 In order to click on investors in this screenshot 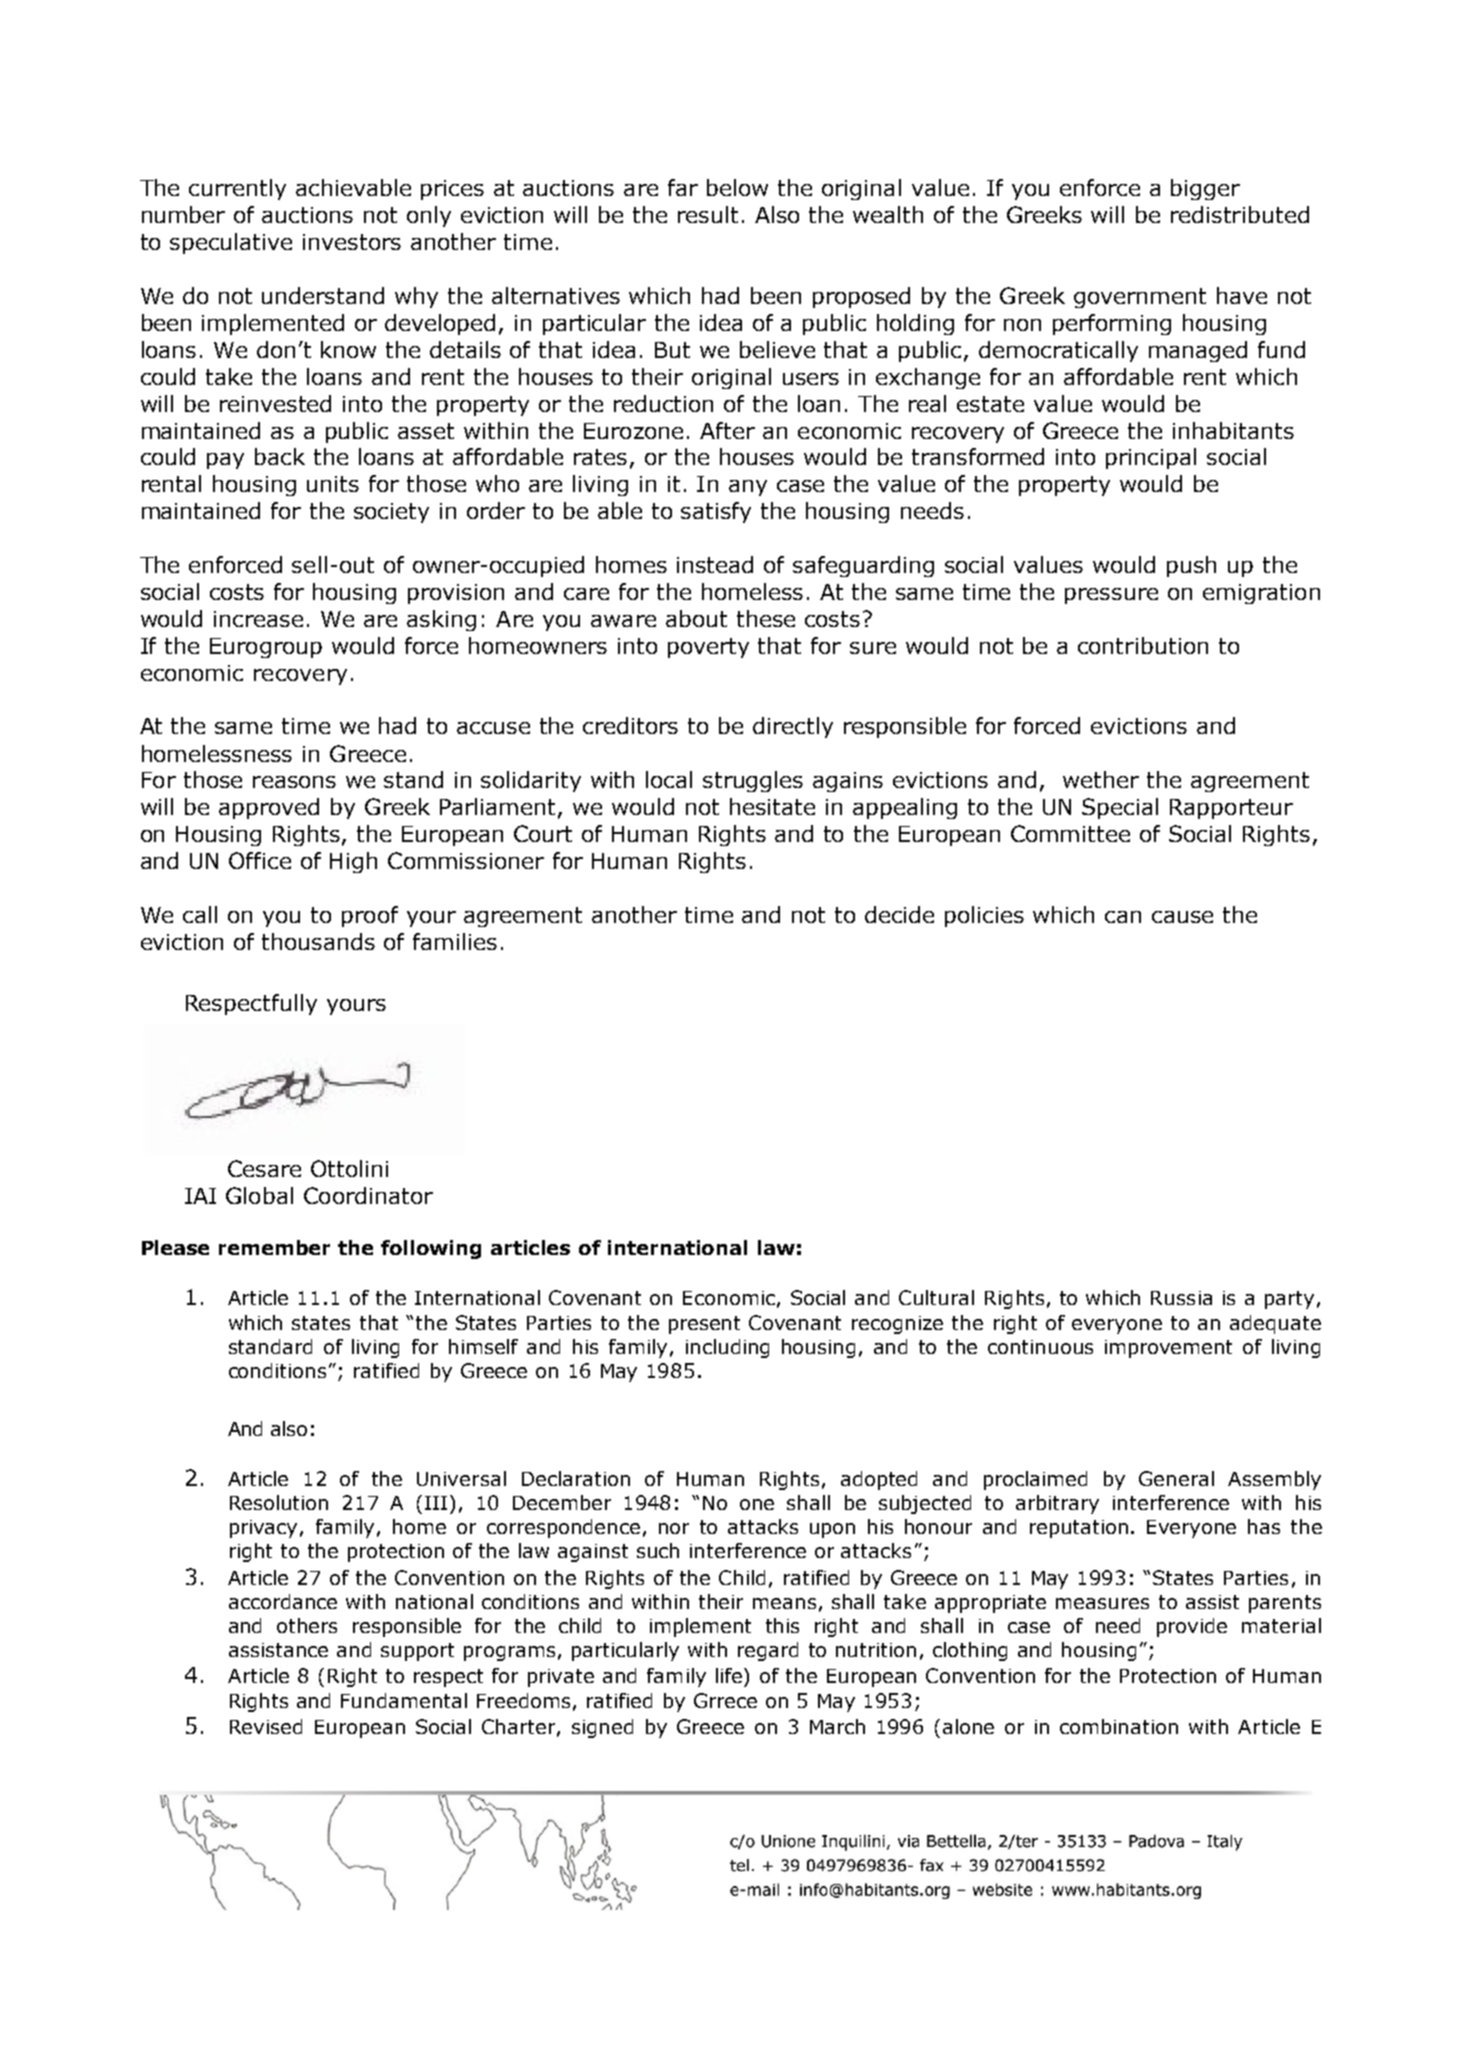, I will do `click(352, 242)`.
